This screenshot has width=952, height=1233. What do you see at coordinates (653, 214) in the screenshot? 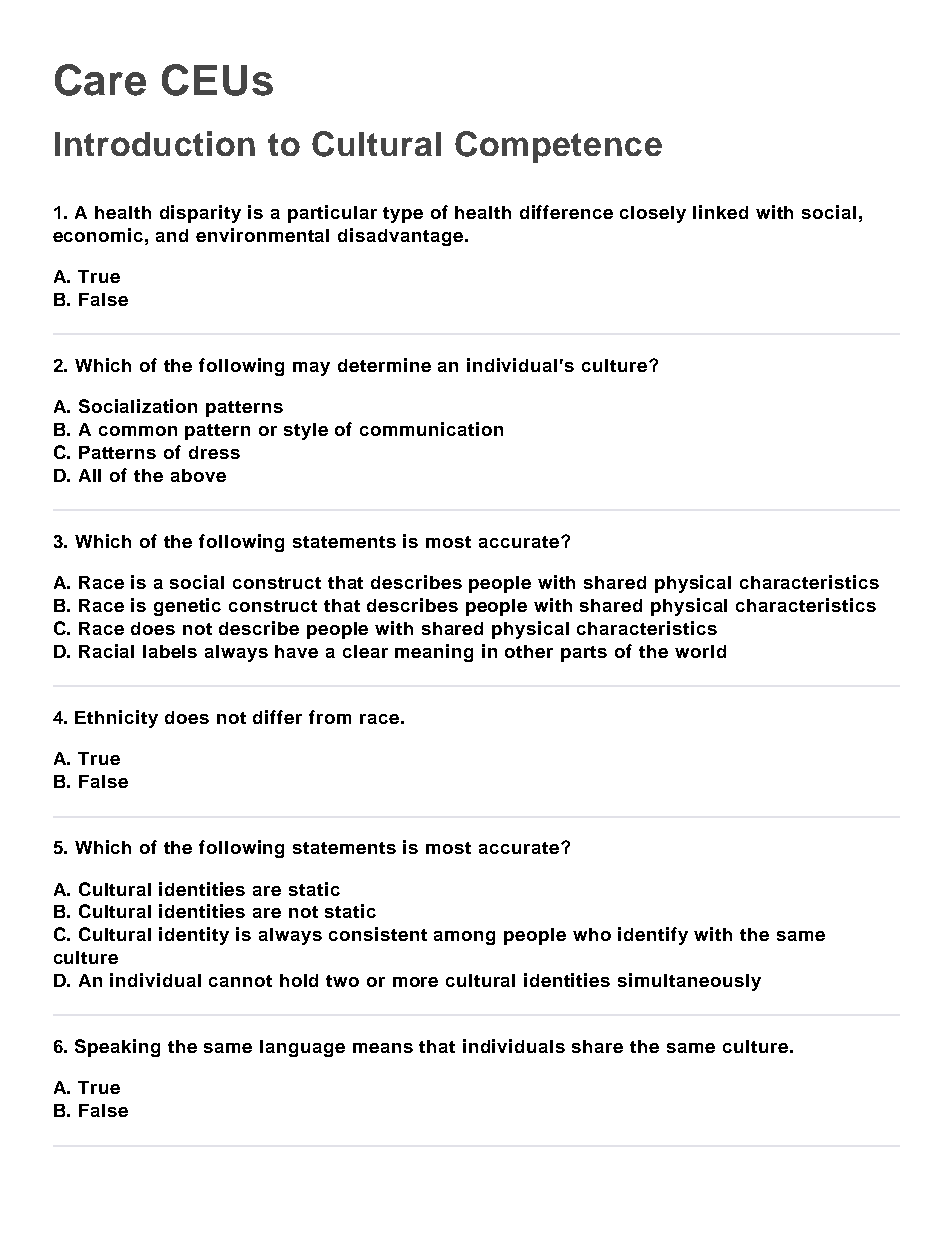
I see `closely` at bounding box center [653, 214].
